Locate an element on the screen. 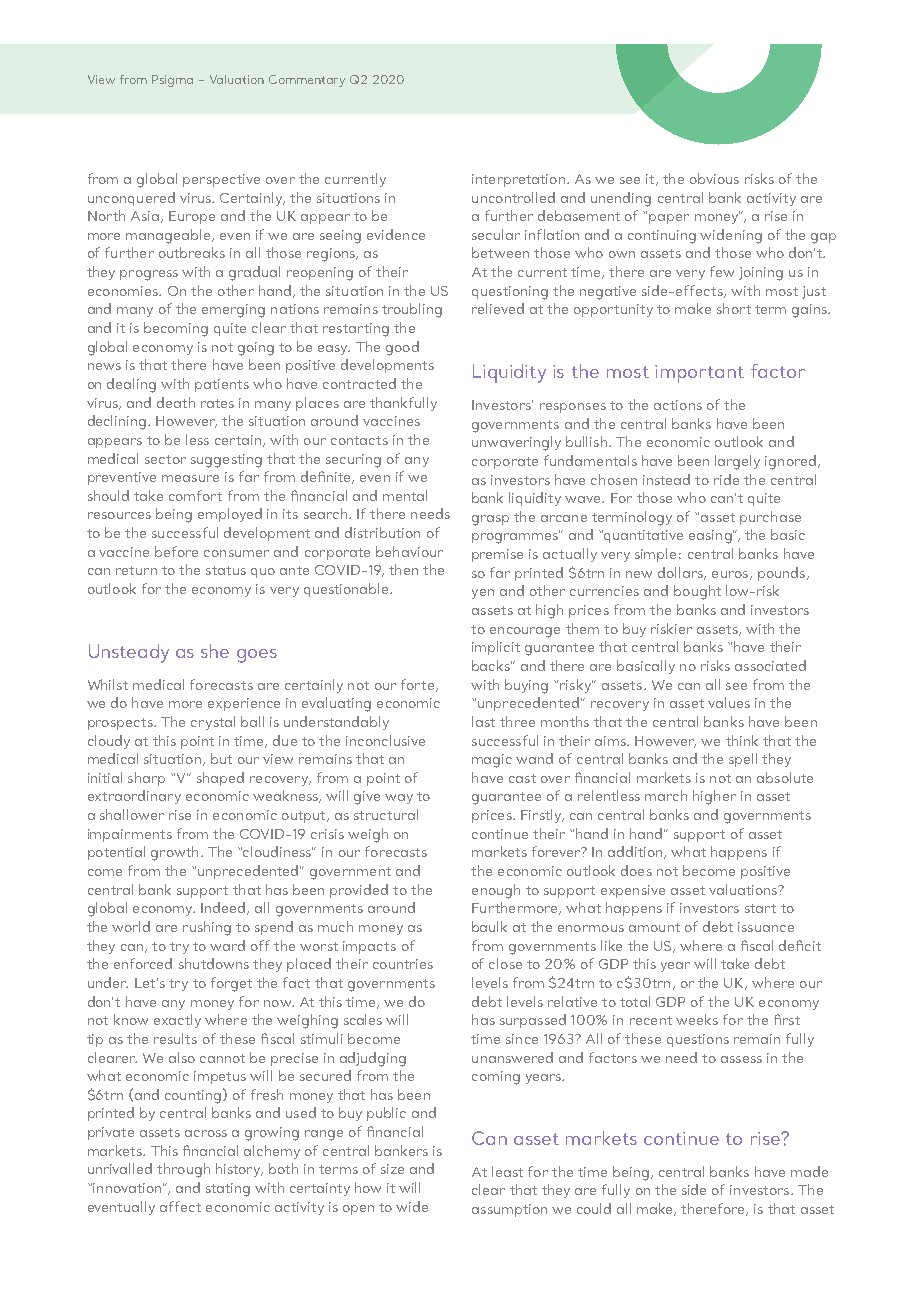  associated is located at coordinates (770, 665).
